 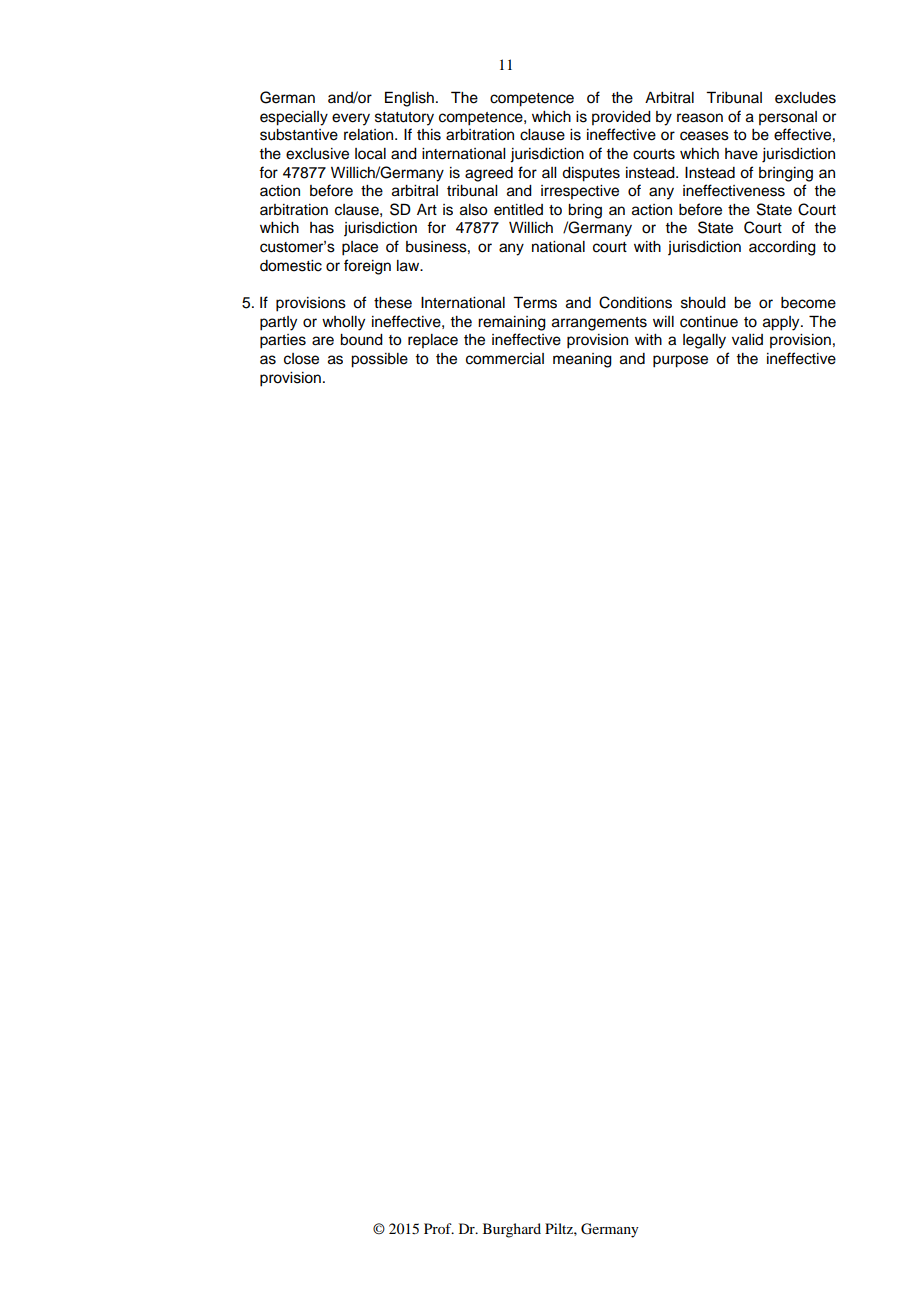 I want to click on valid, so click(x=747, y=339).
